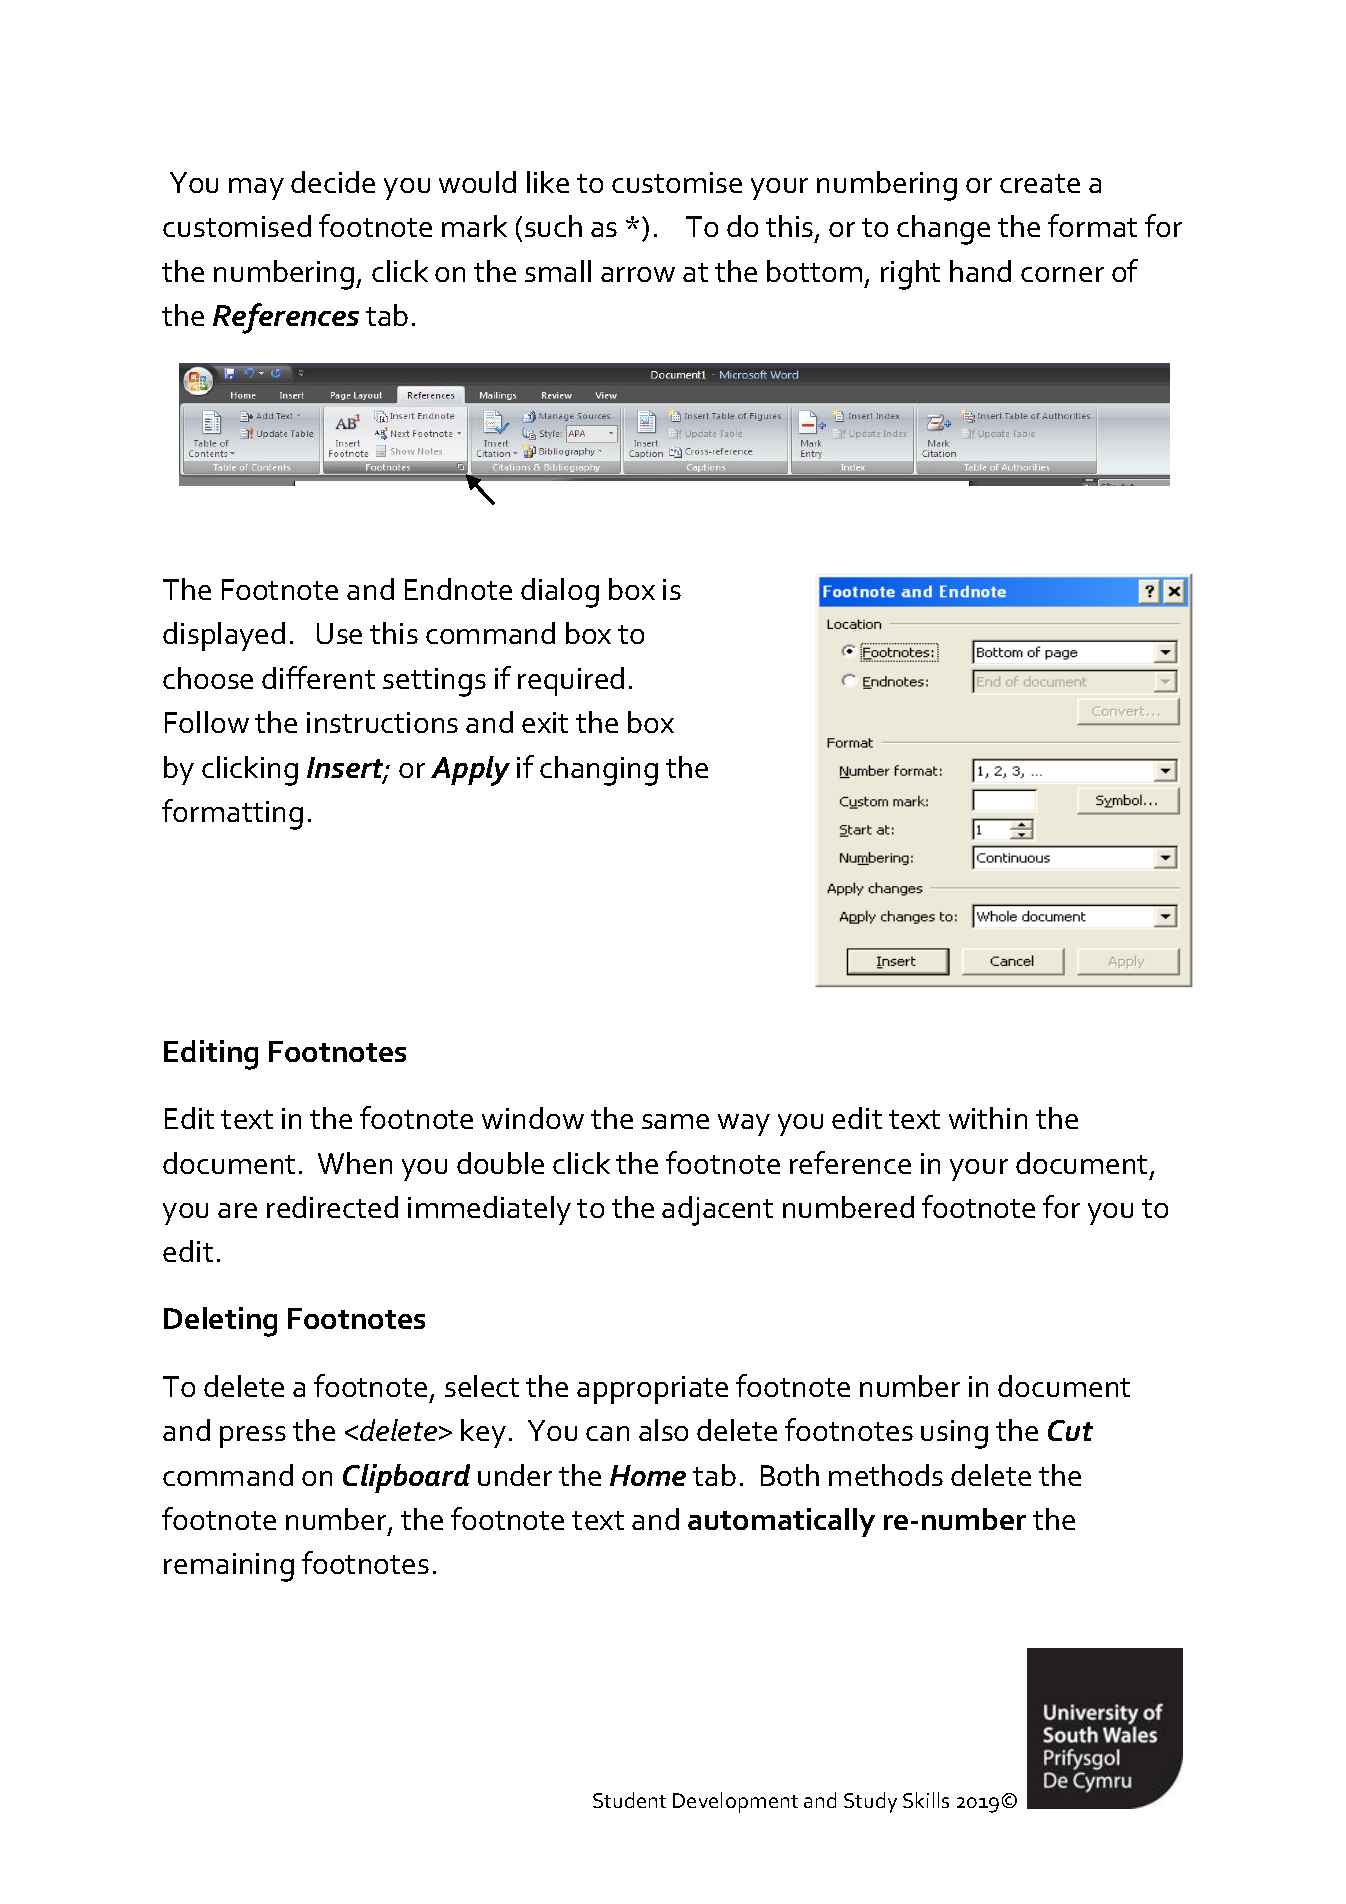 The width and height of the screenshot is (1346, 1904). I want to click on right, so click(910, 275).
